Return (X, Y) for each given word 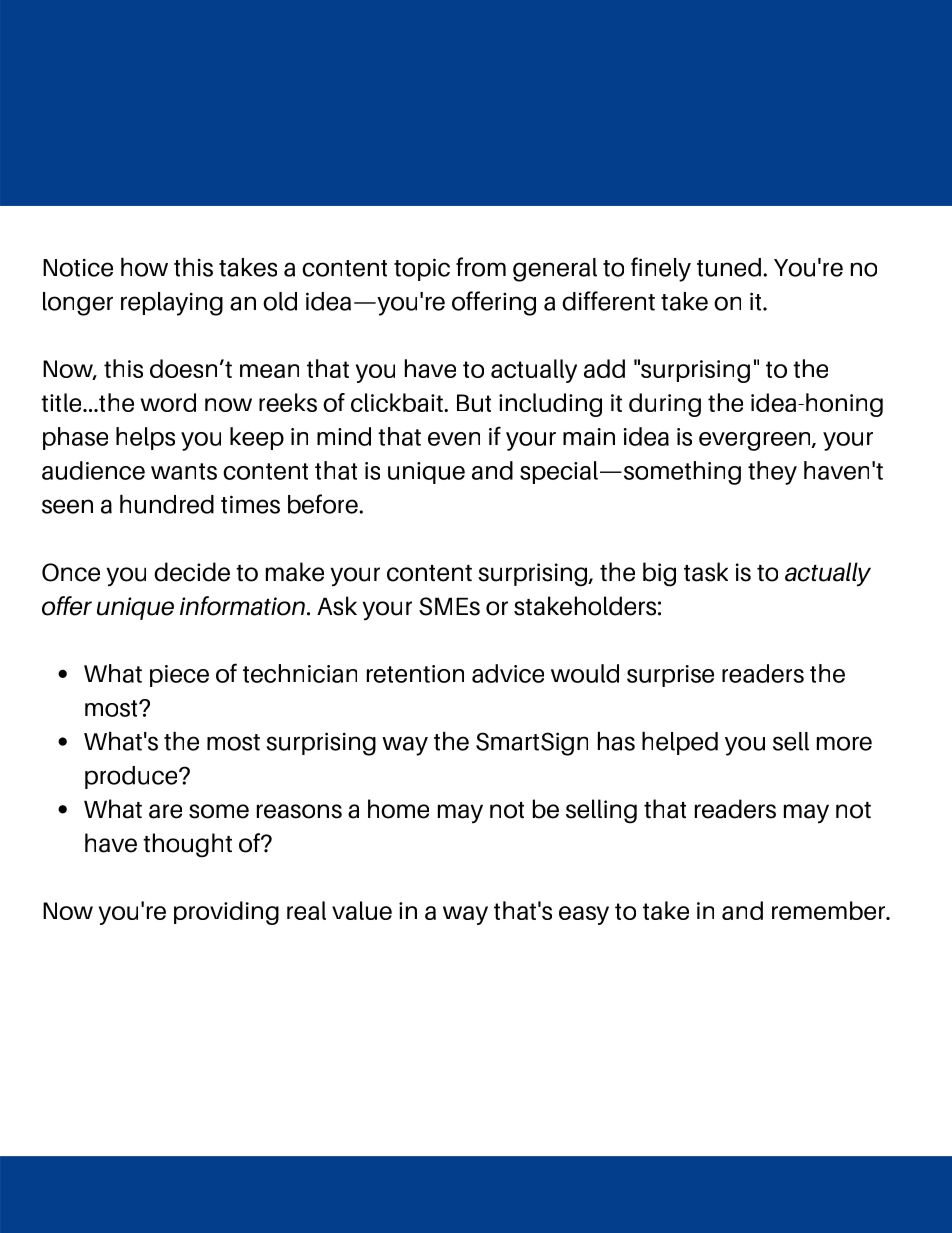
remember (830, 910)
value (362, 910)
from (481, 267)
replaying (172, 304)
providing (226, 913)
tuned (729, 267)
